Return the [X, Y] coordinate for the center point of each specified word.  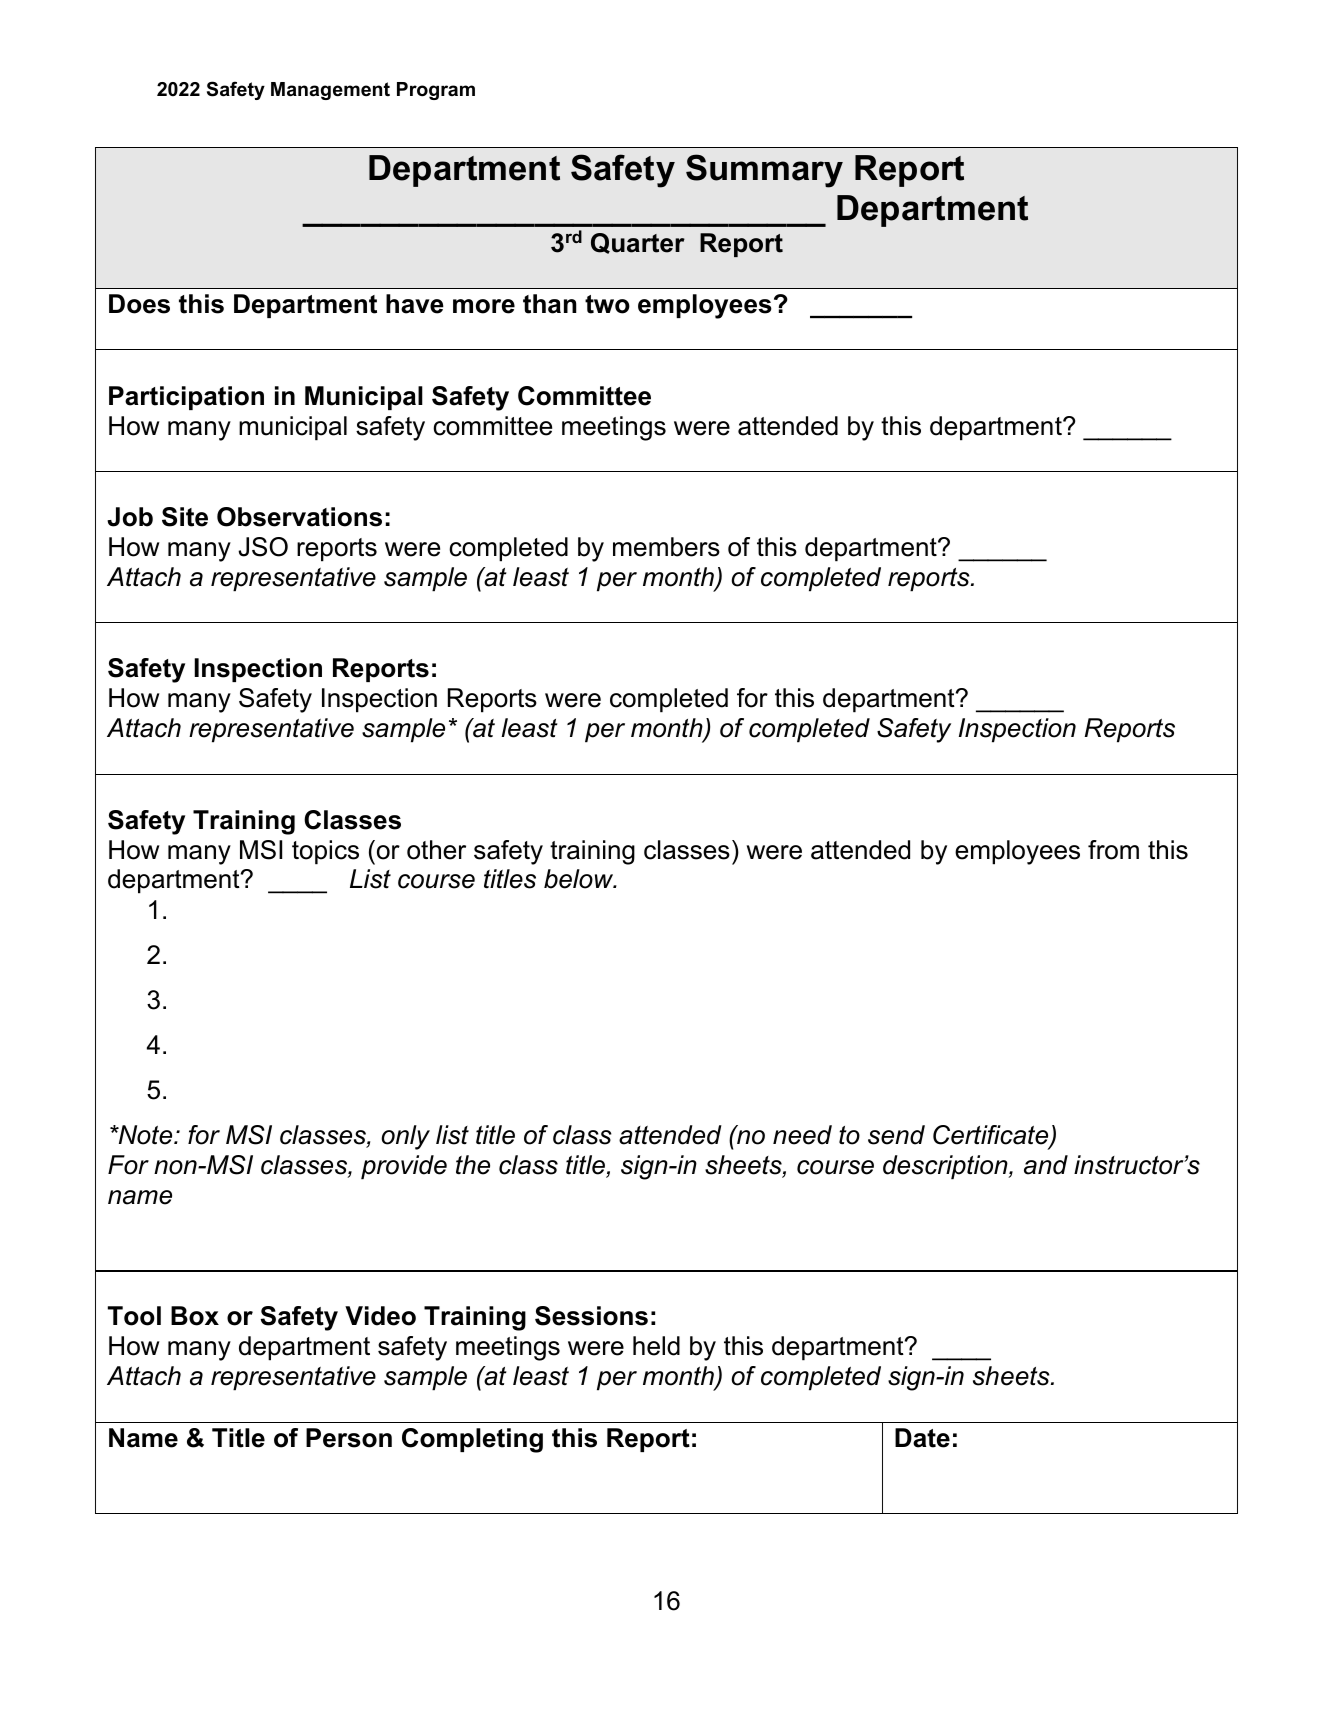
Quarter [638, 243]
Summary [764, 171]
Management [330, 91]
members [666, 547]
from [1113, 850]
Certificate [992, 1136]
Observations [299, 517]
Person [349, 1438]
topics [325, 852]
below [580, 879]
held [656, 1346]
